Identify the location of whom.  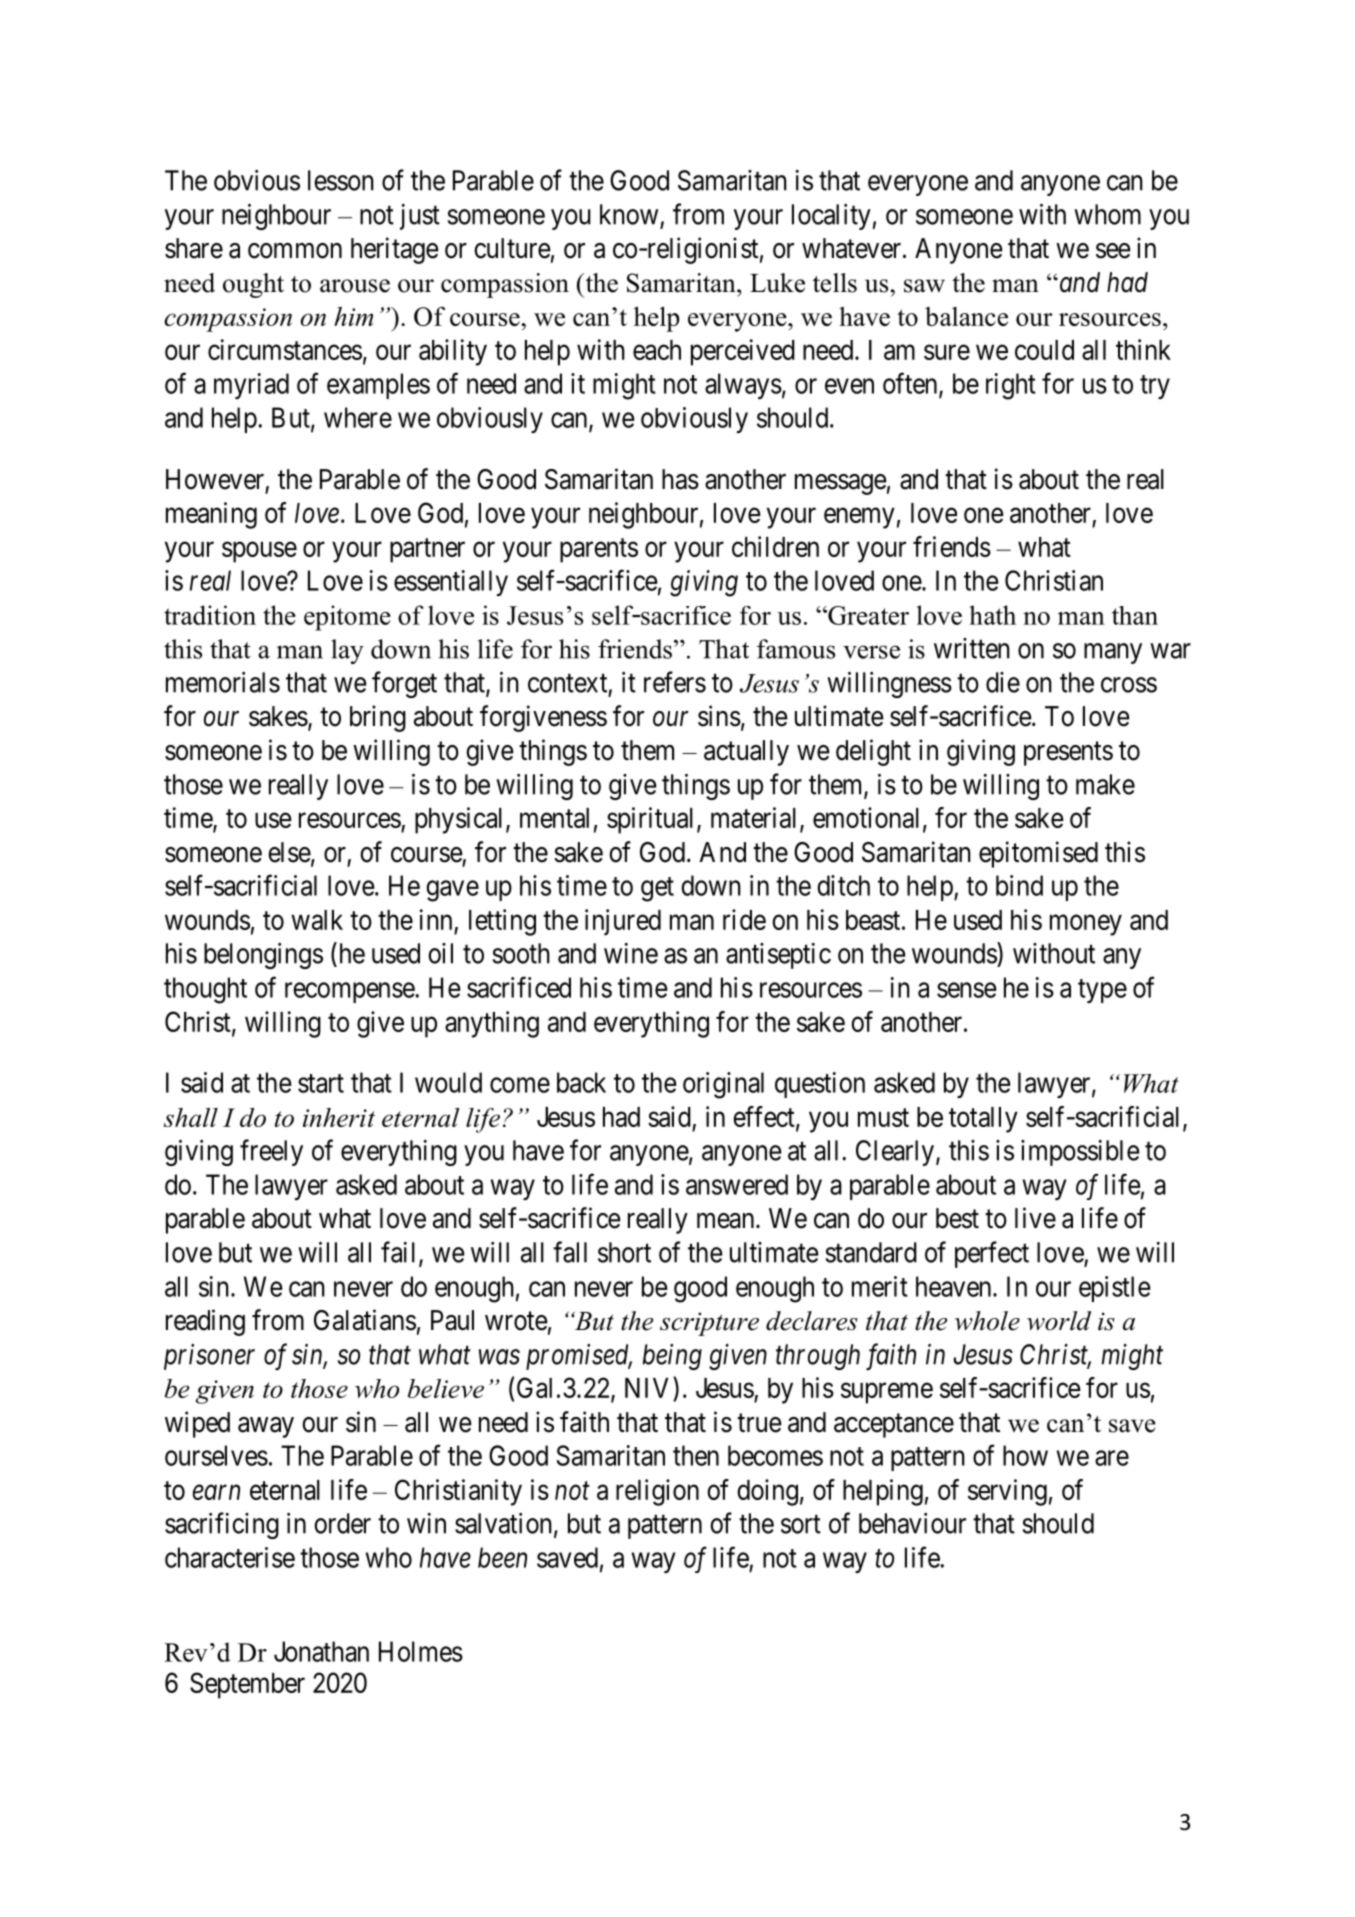
(1107, 214).
